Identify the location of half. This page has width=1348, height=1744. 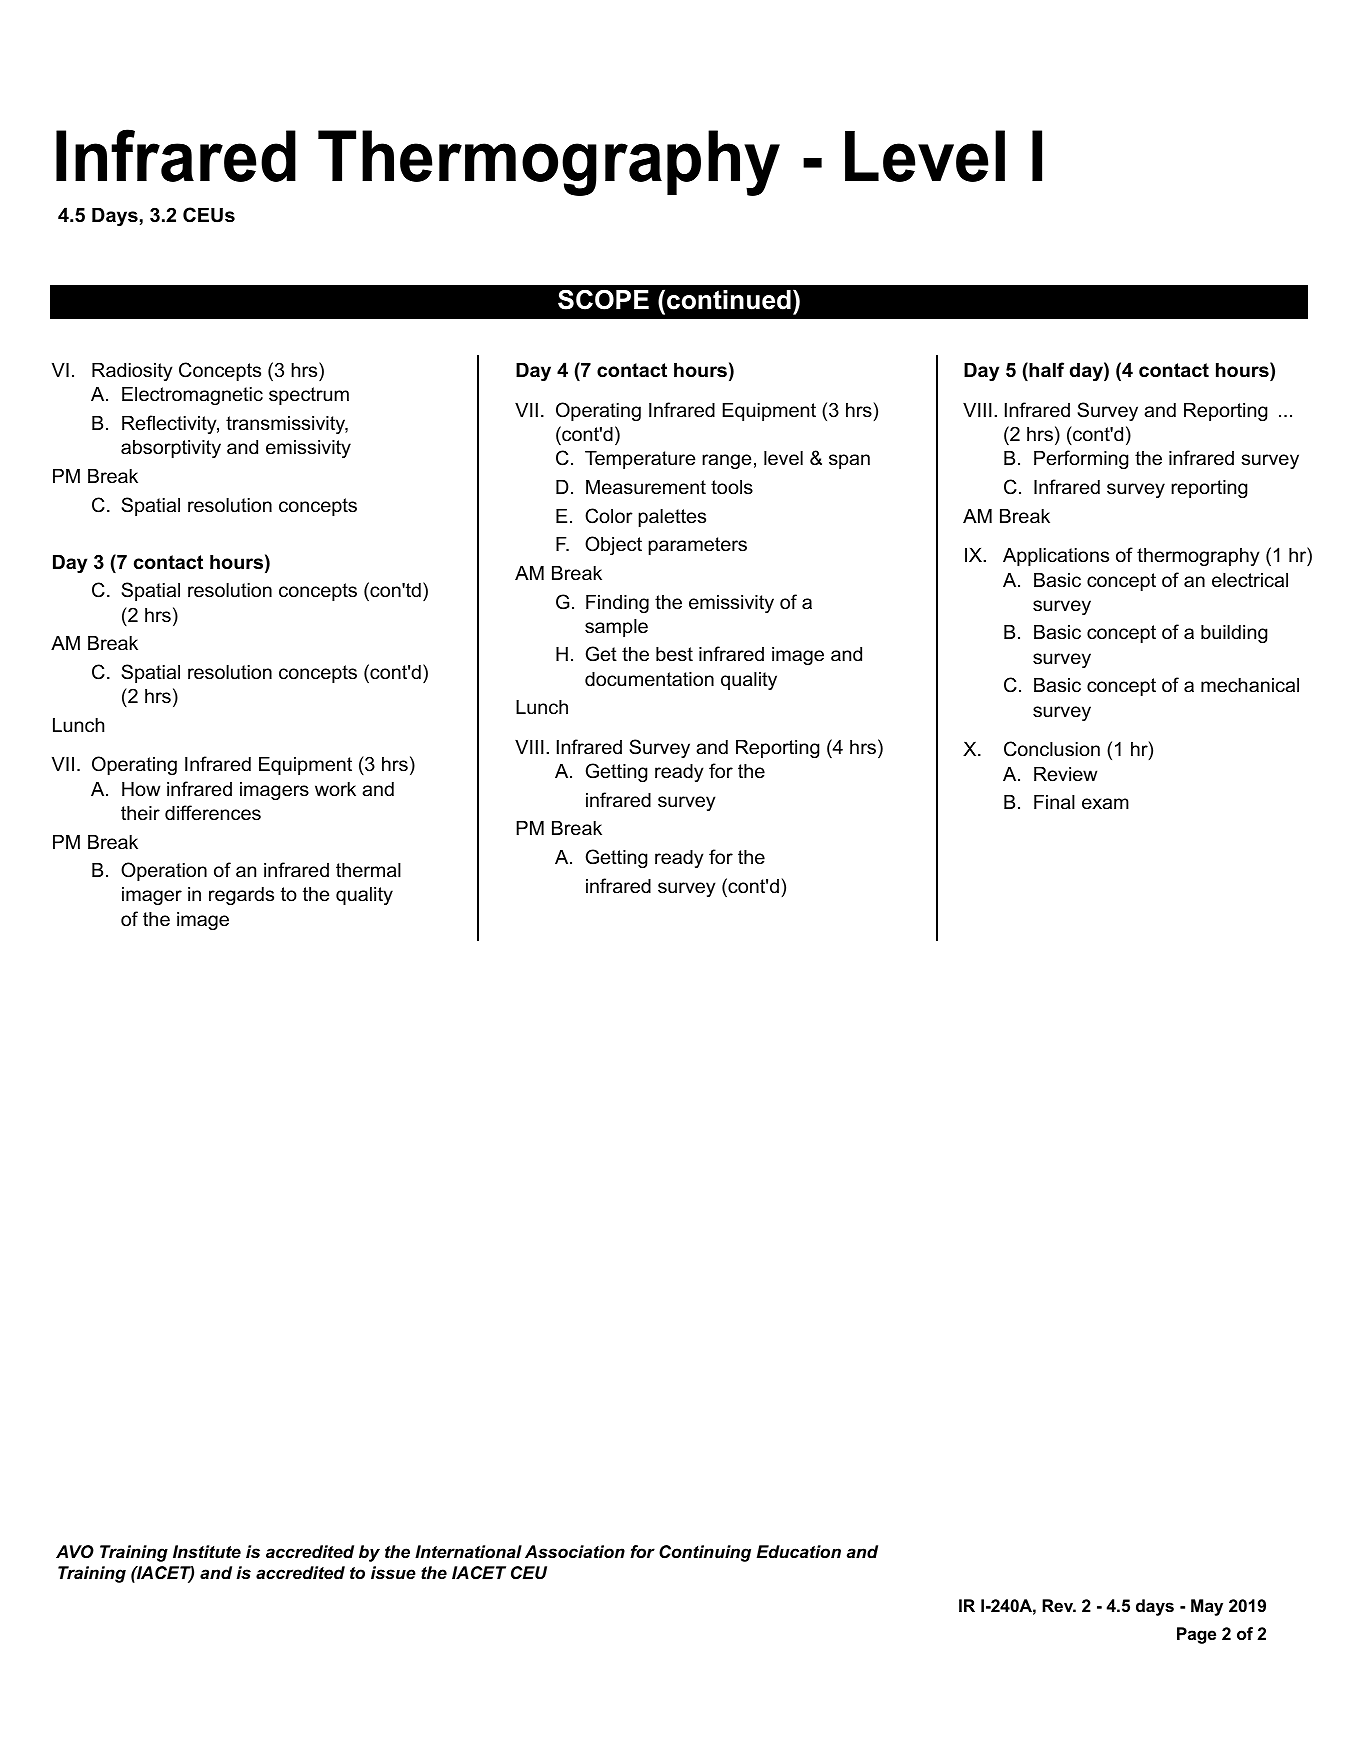
(1045, 370).
